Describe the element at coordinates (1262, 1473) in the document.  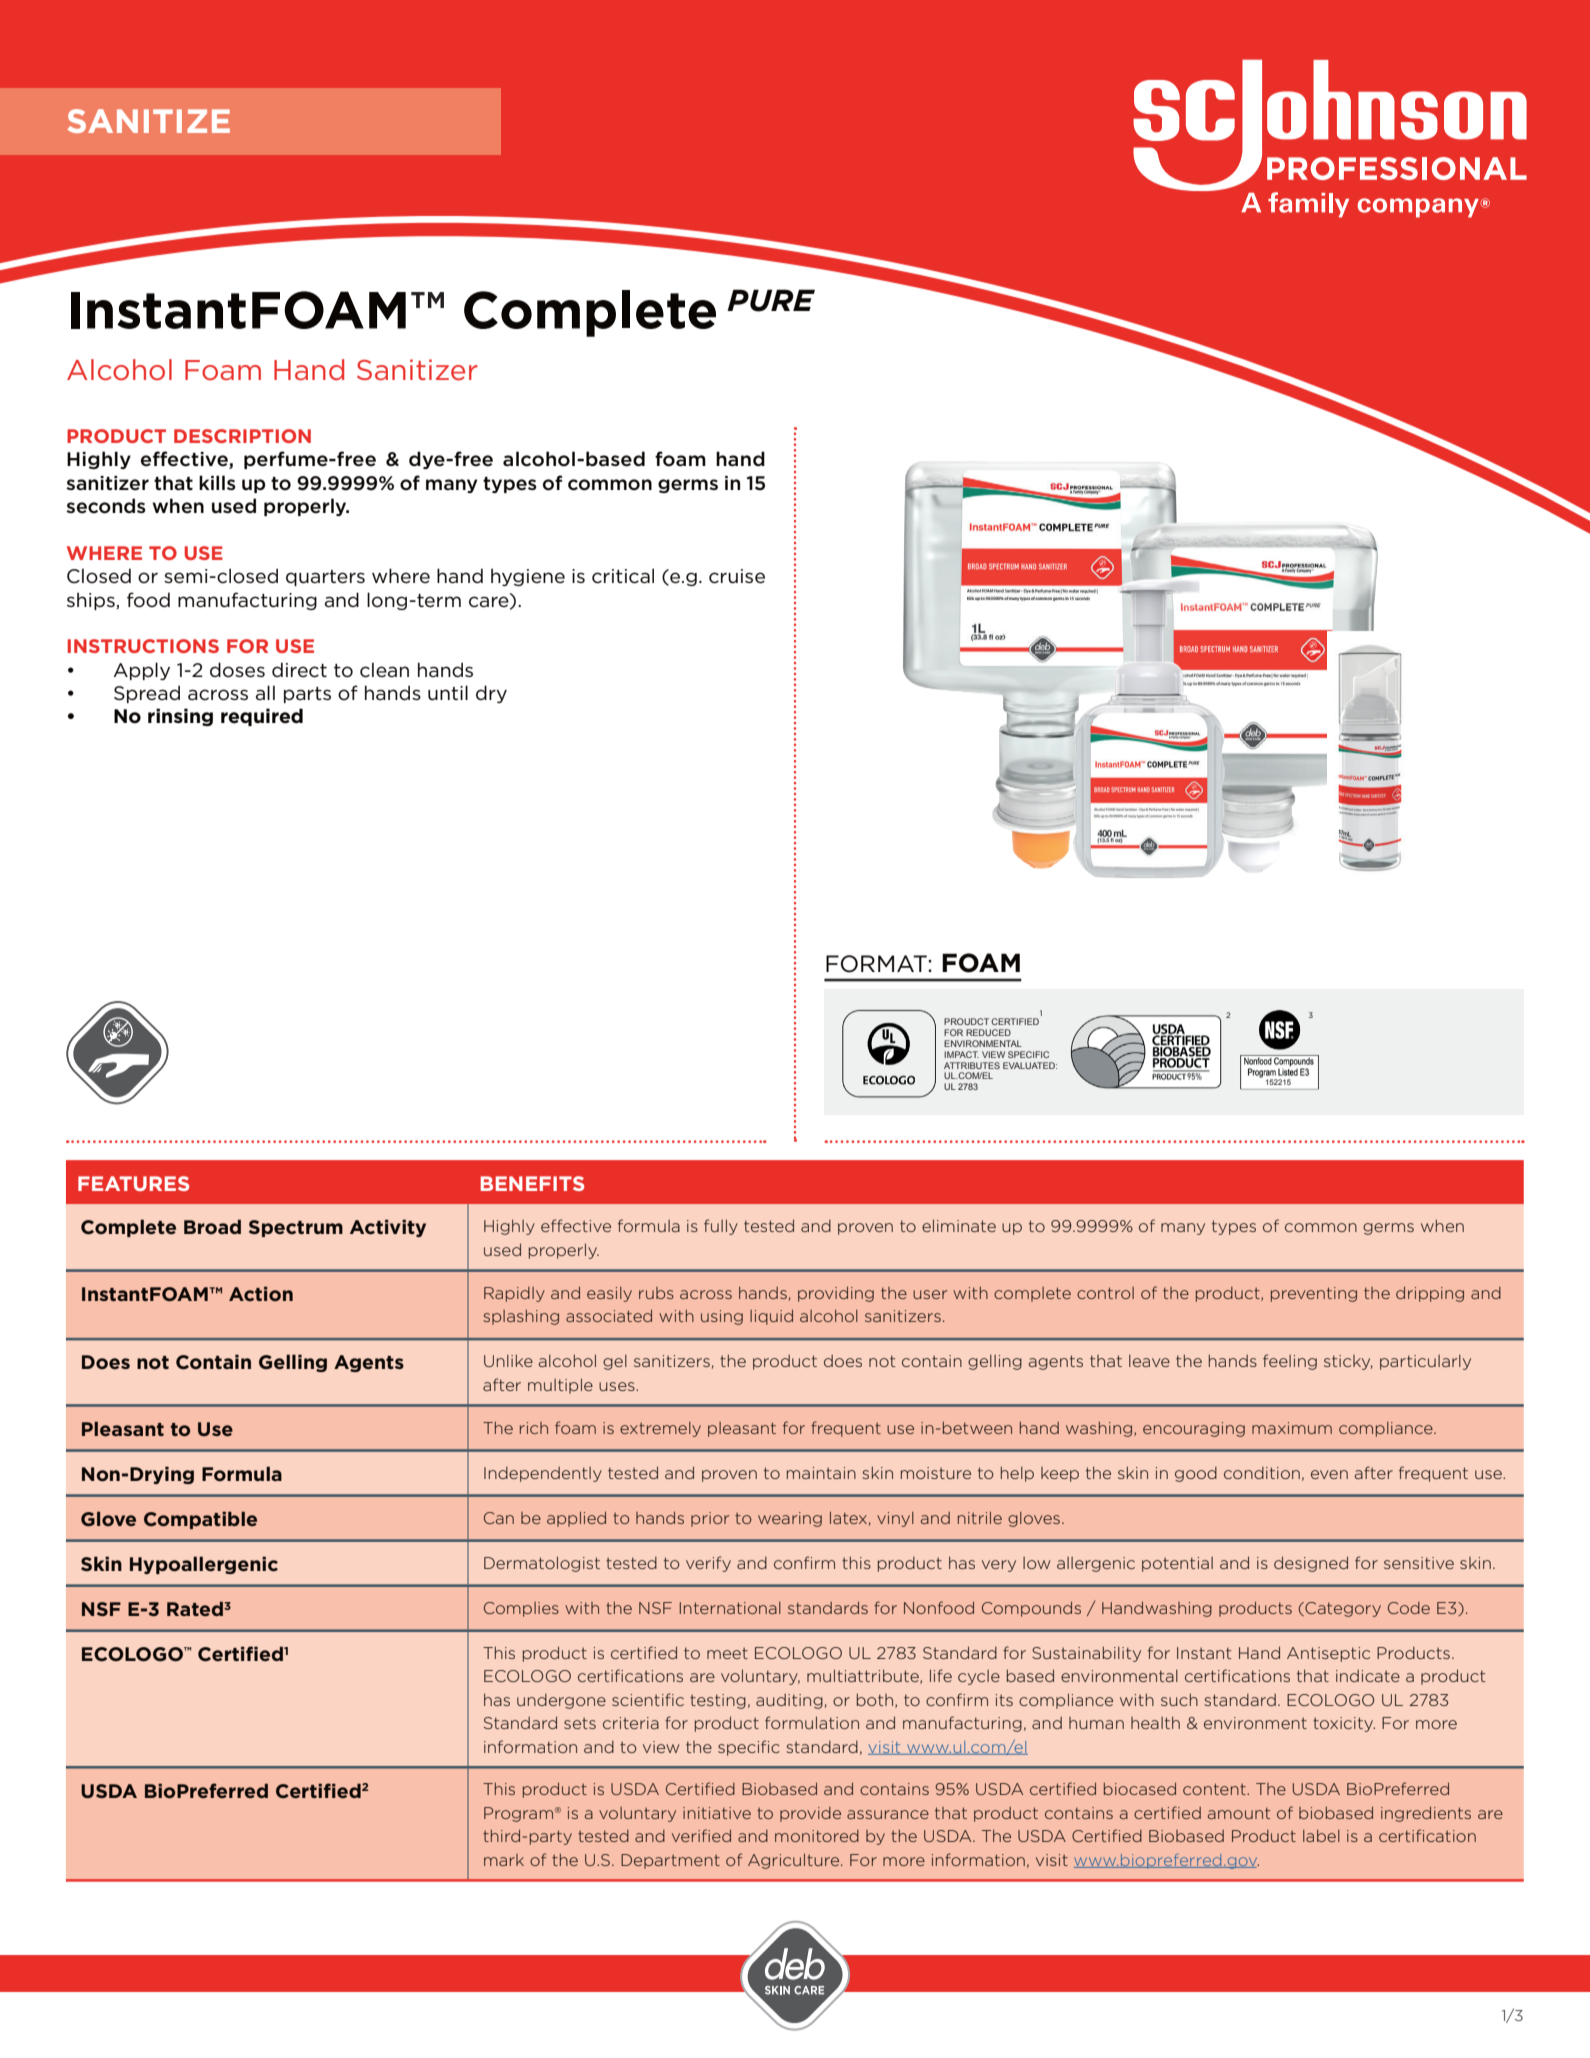
I see `condition` at that location.
